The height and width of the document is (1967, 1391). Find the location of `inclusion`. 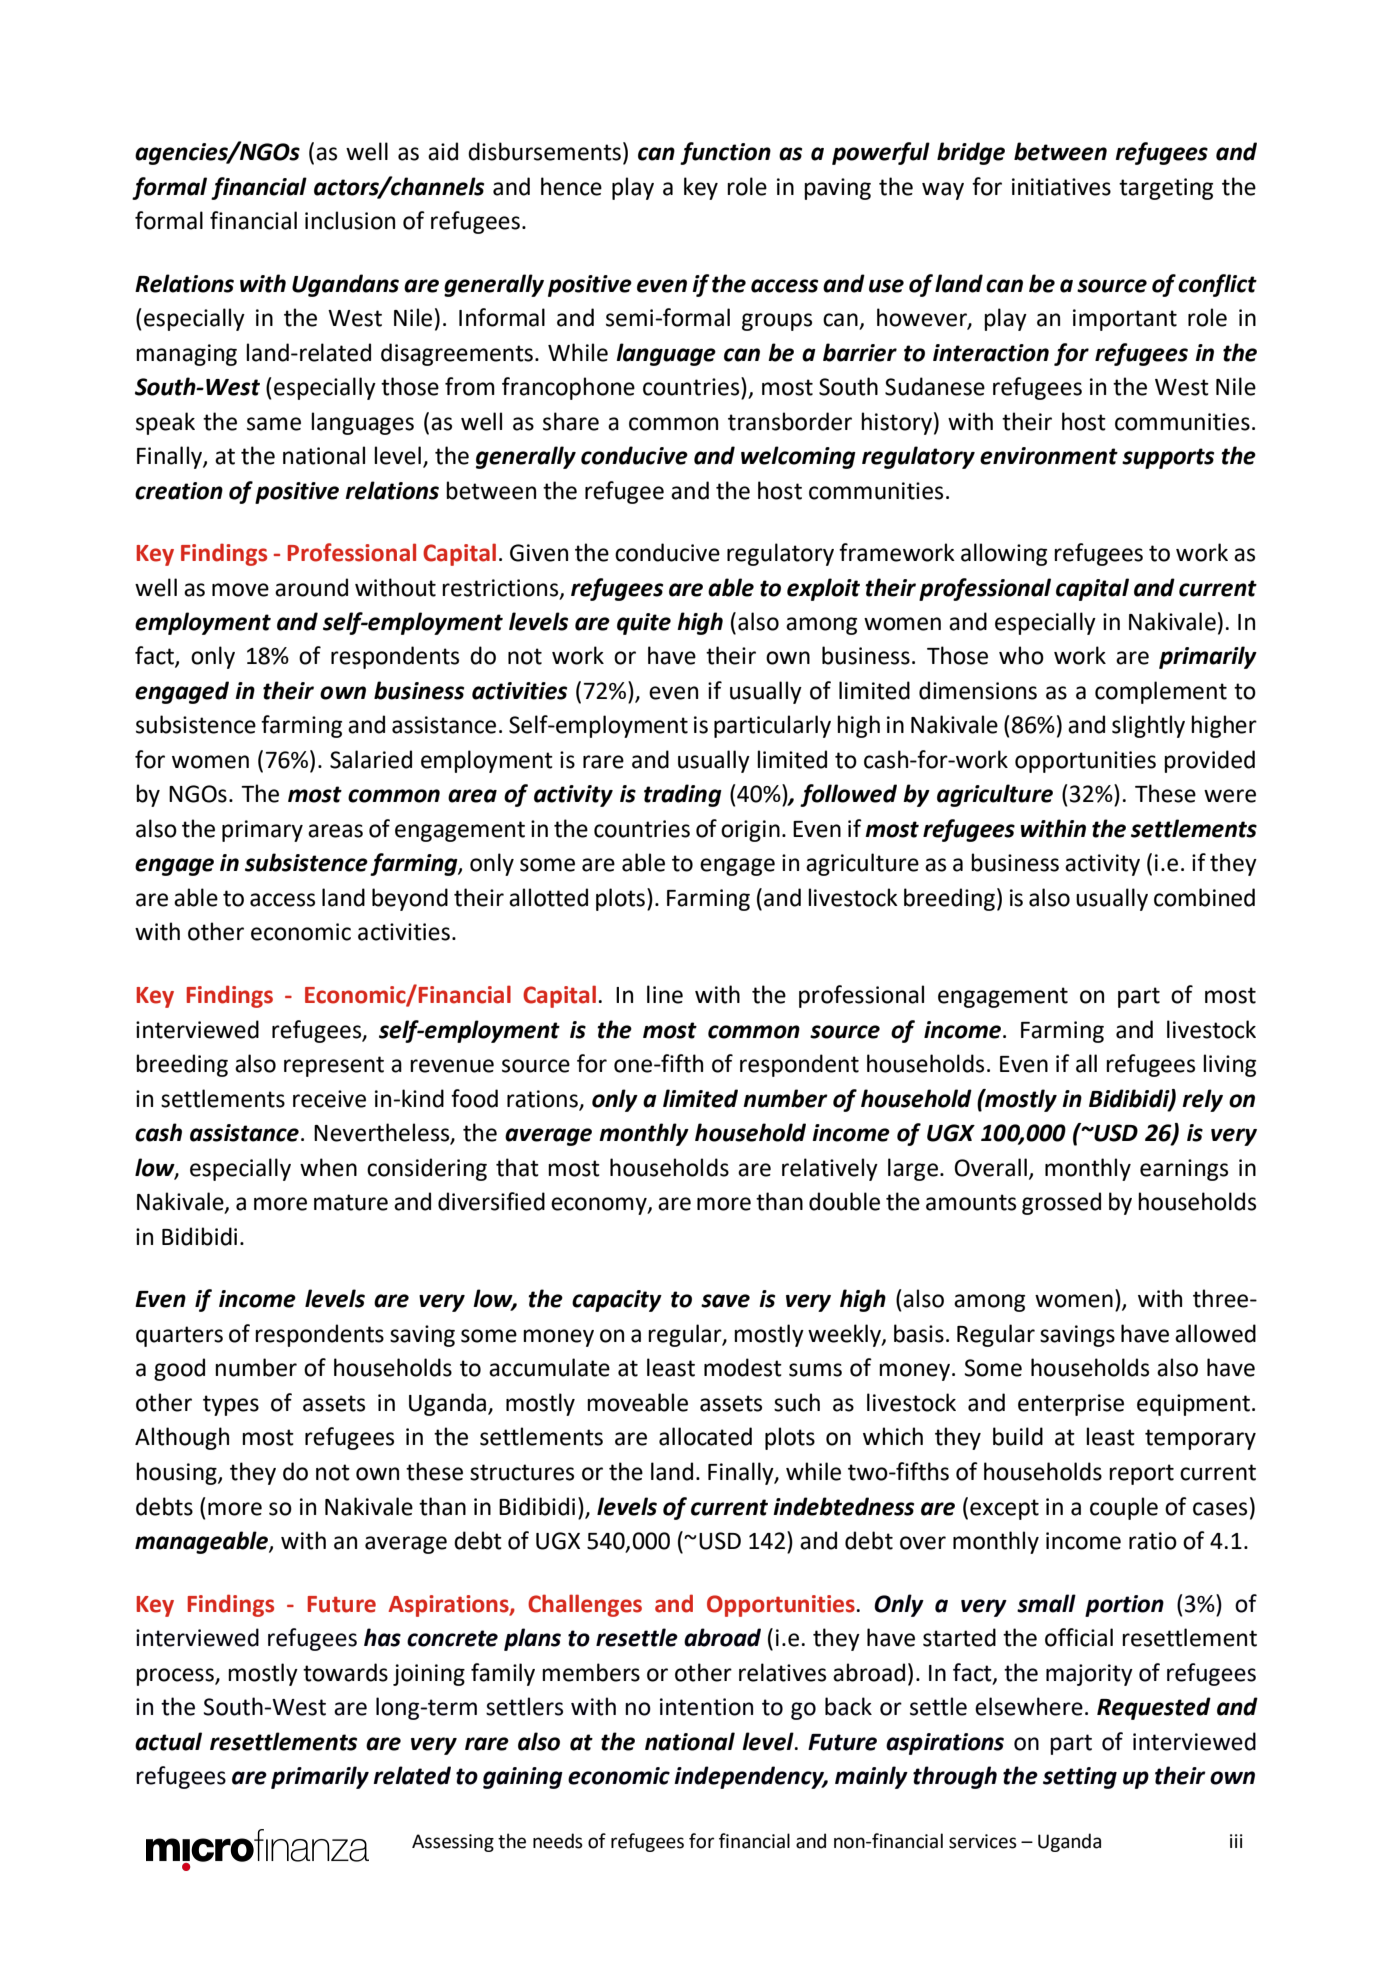

inclusion is located at coordinates (350, 220).
